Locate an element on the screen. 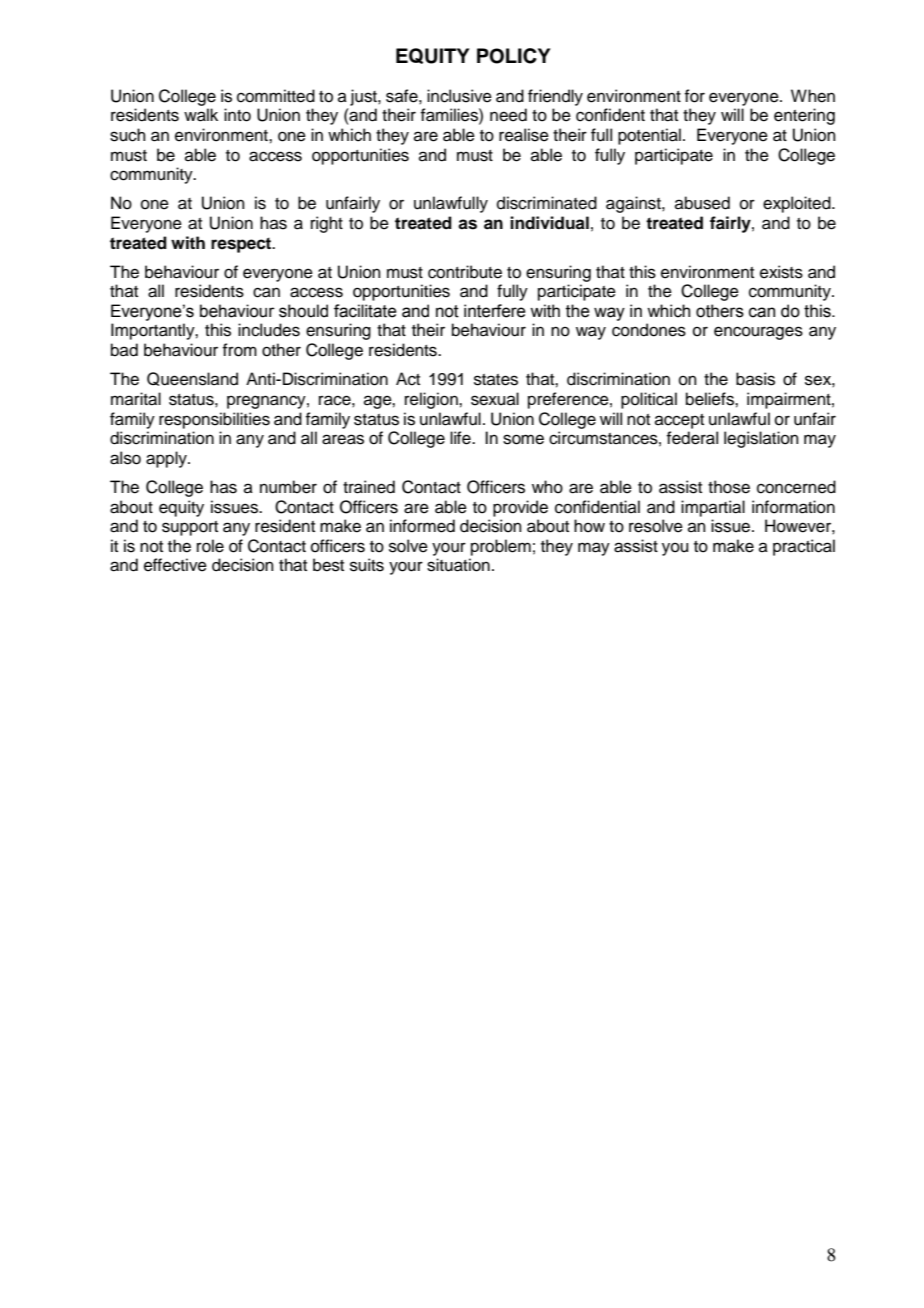 Image resolution: width=924 pixels, height=1308 pixels. discriminated is located at coordinates (547, 203).
